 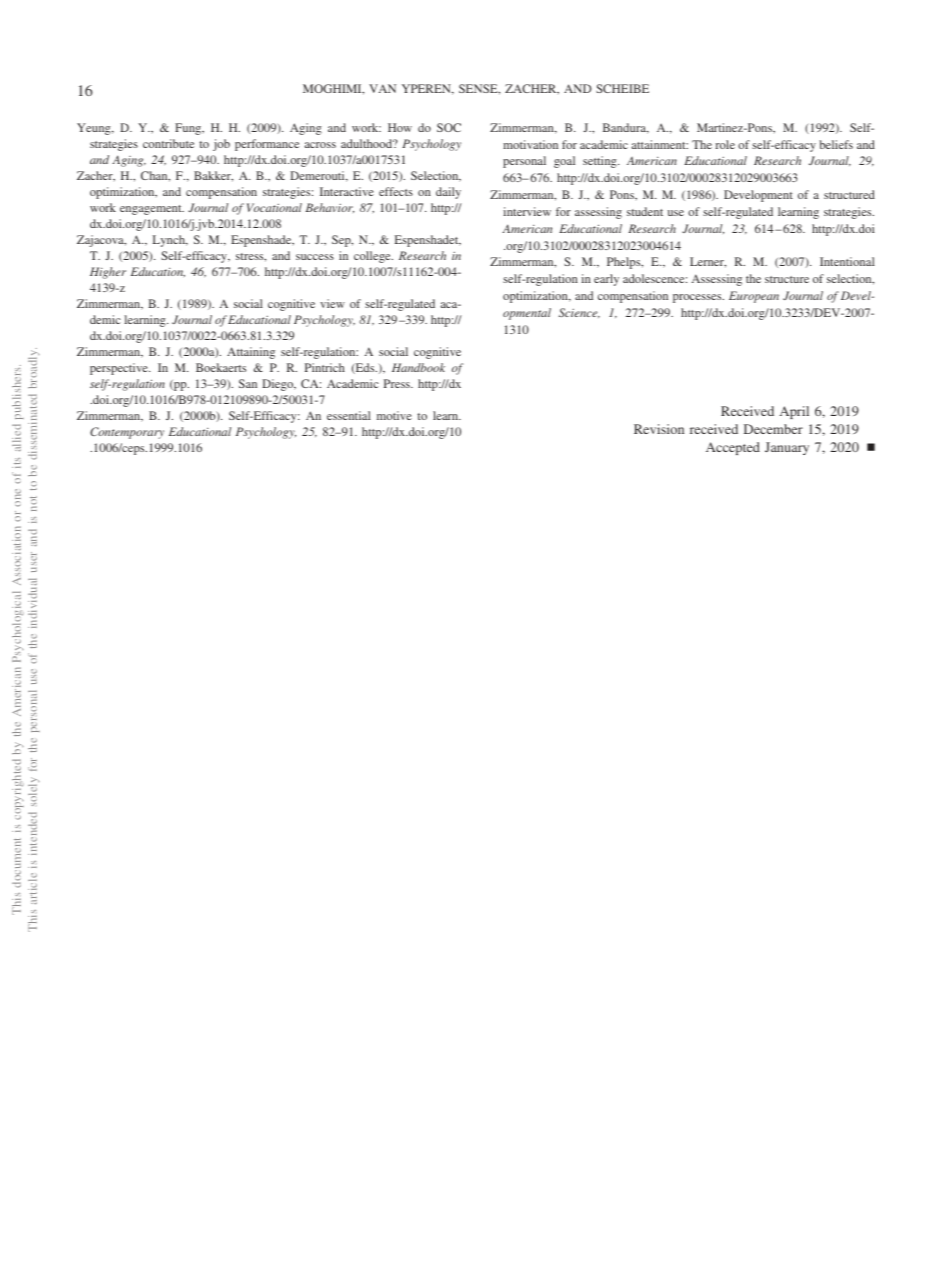 I want to click on engagement, so click(x=152, y=210).
